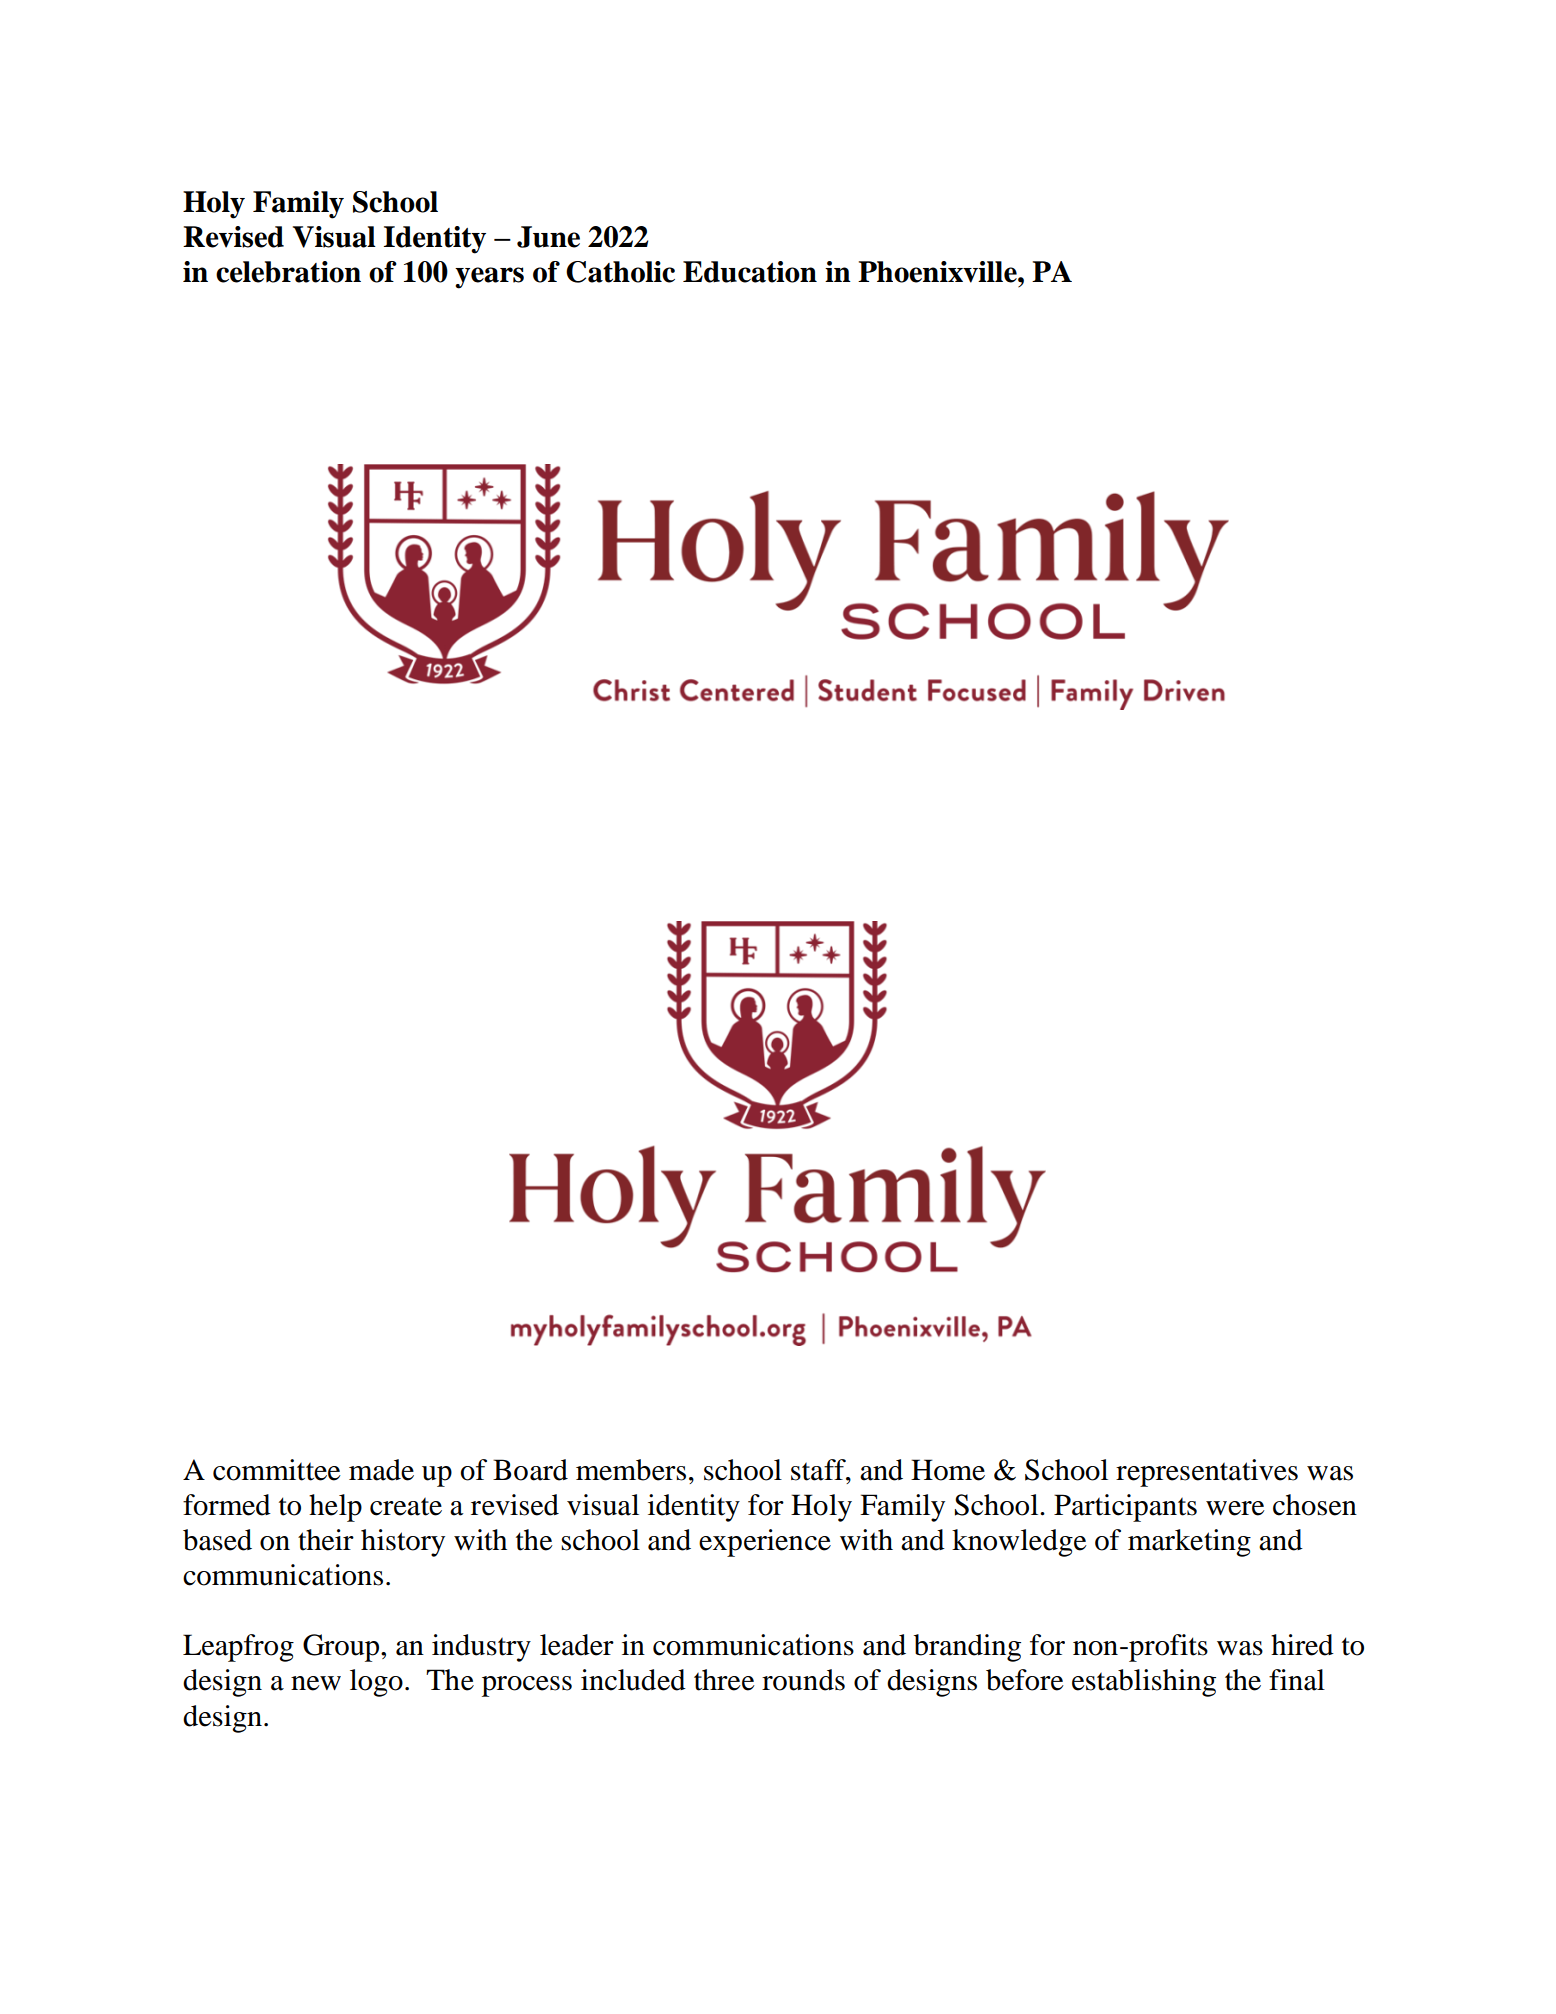 This screenshot has width=1556, height=2014. Describe the element at coordinates (489, 278) in the screenshot. I see `years` at that location.
